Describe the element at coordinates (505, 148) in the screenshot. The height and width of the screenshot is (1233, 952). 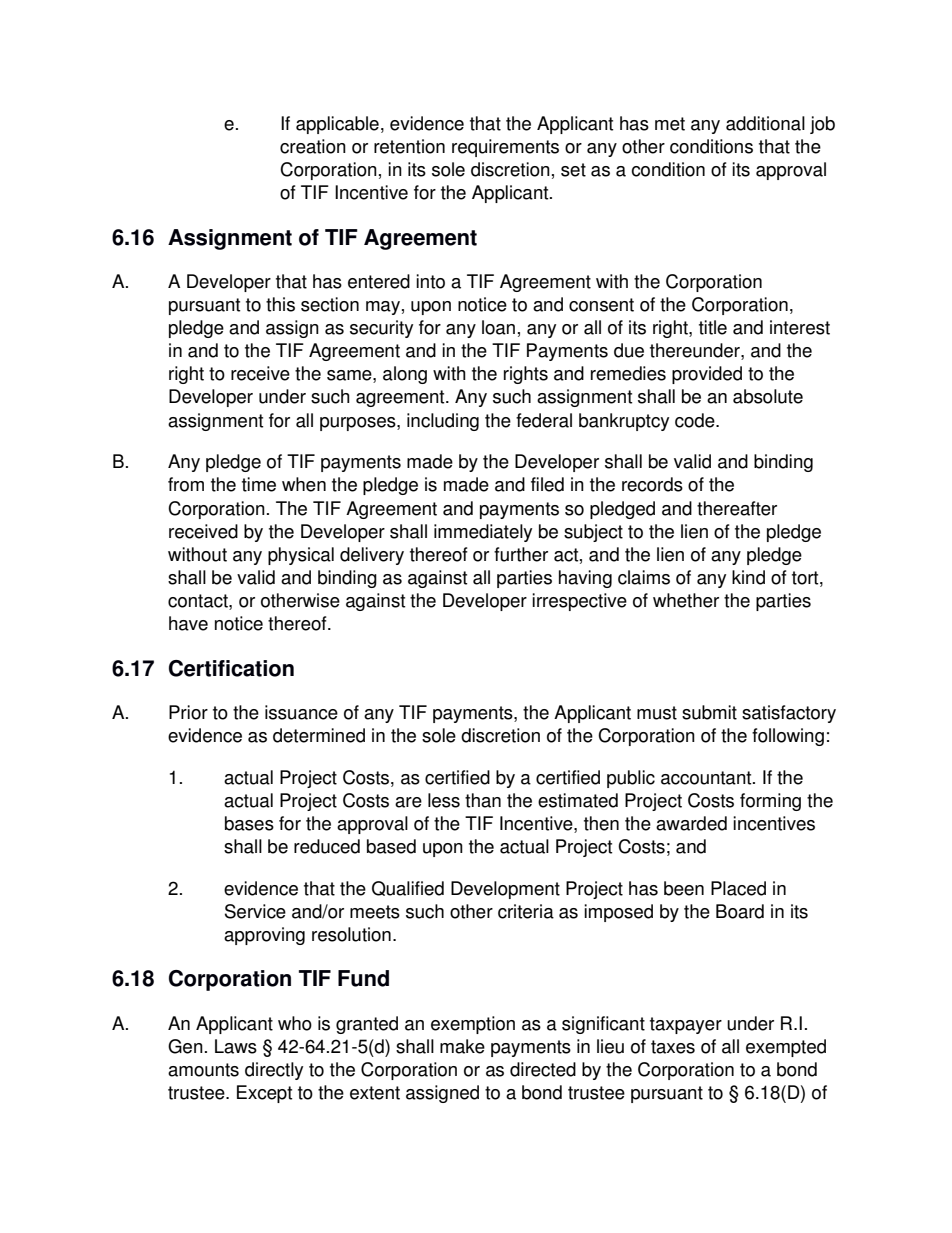
I see `requirements` at that location.
